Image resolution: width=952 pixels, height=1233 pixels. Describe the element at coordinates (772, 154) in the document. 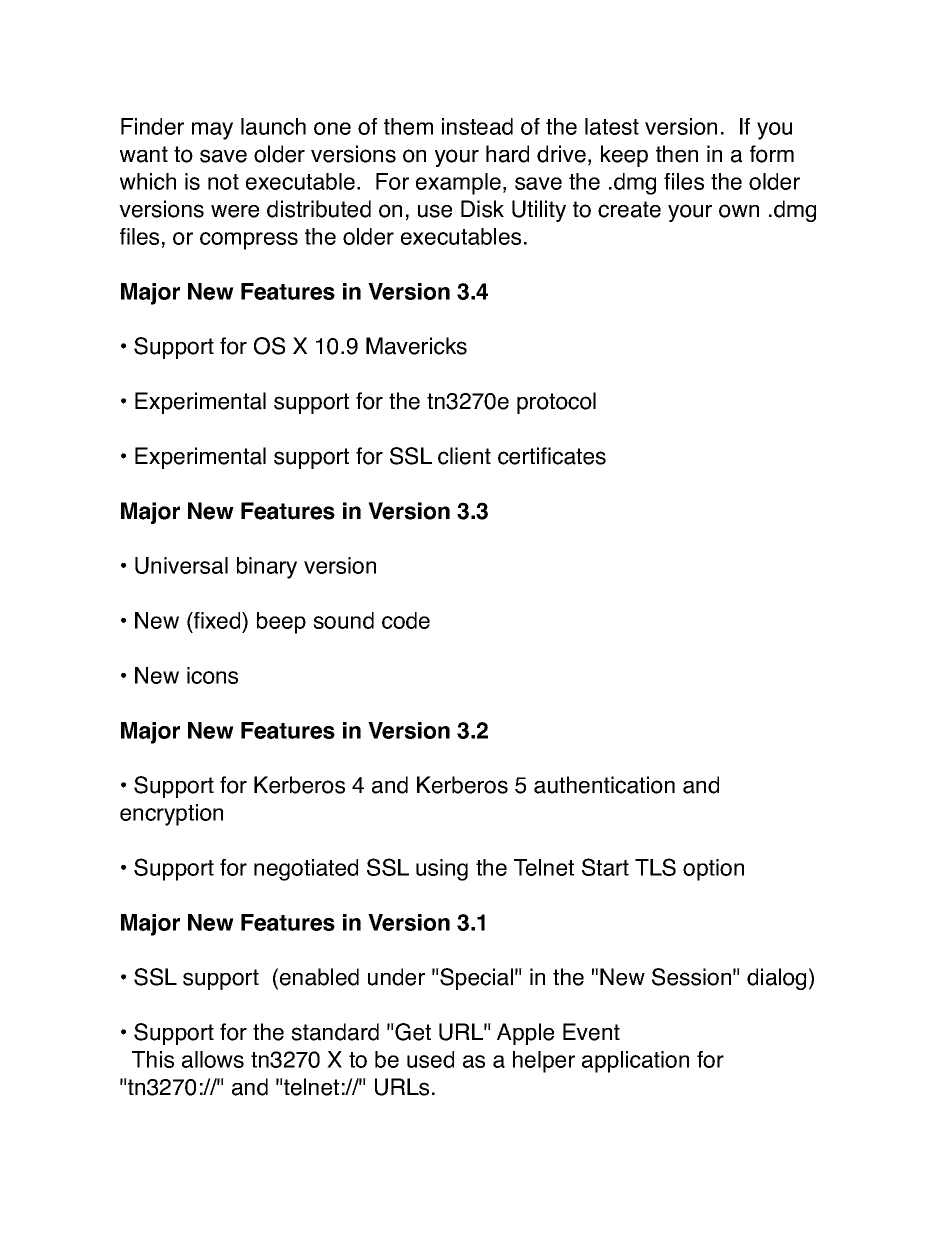

I see `form` at that location.
